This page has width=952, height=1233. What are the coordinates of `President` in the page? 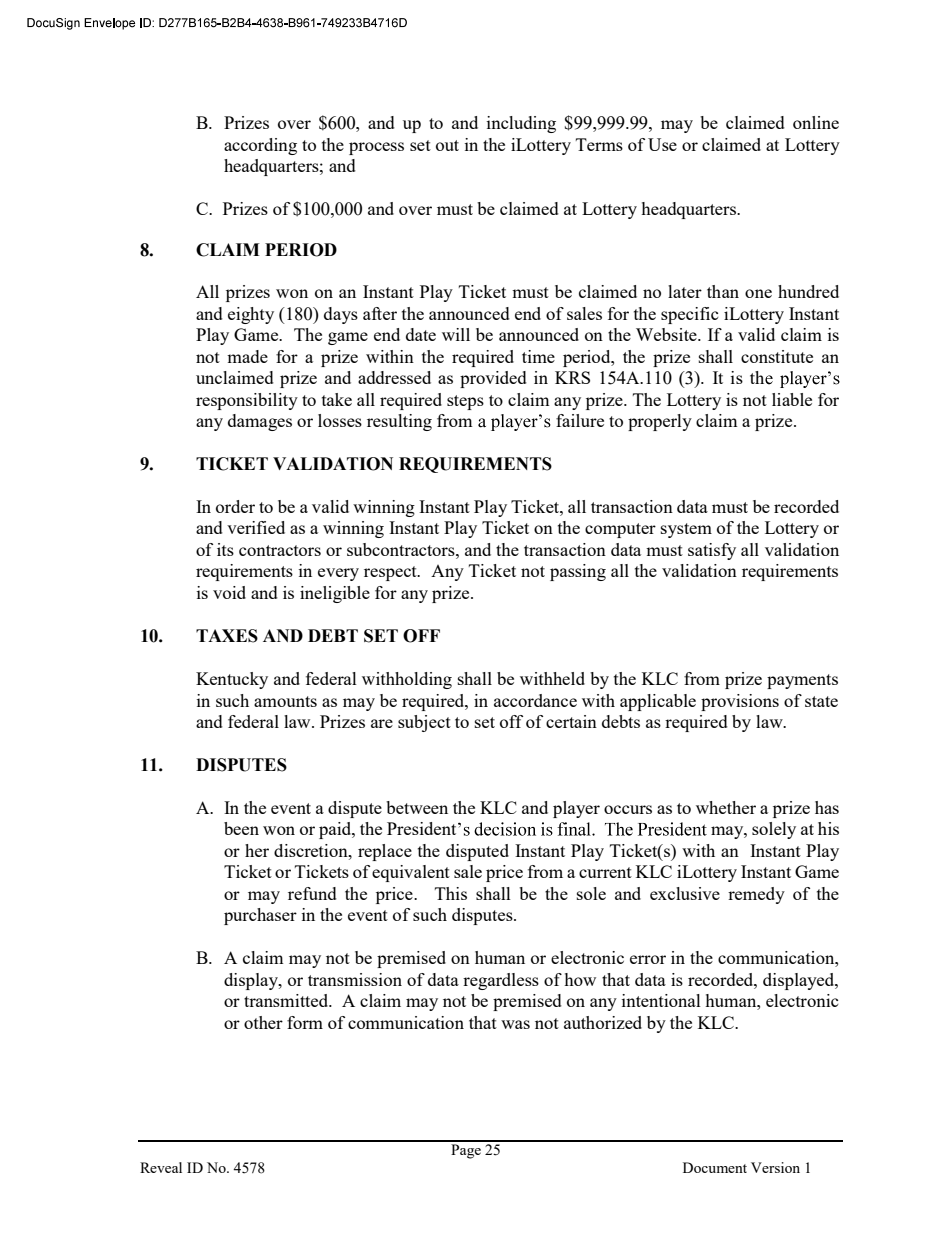 It's located at (423, 828).
